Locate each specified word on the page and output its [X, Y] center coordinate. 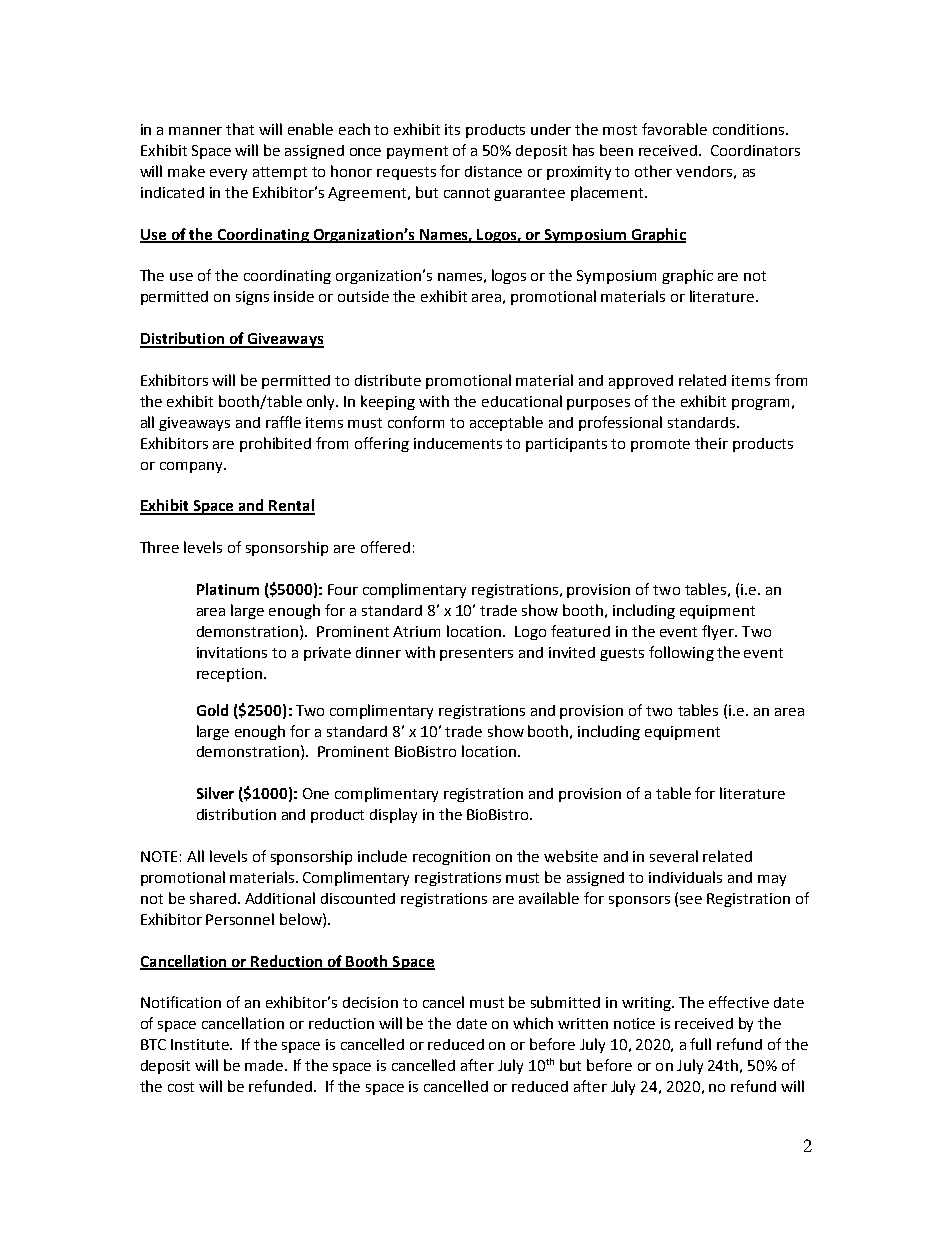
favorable [674, 129]
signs [252, 298]
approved [641, 382]
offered [385, 547]
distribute [388, 380]
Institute [201, 1044]
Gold [212, 710]
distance [493, 171]
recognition [451, 858]
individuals [685, 877]
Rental [291, 506]
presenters [476, 654]
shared [213, 898]
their [711, 443]
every [228, 174]
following [681, 653]
